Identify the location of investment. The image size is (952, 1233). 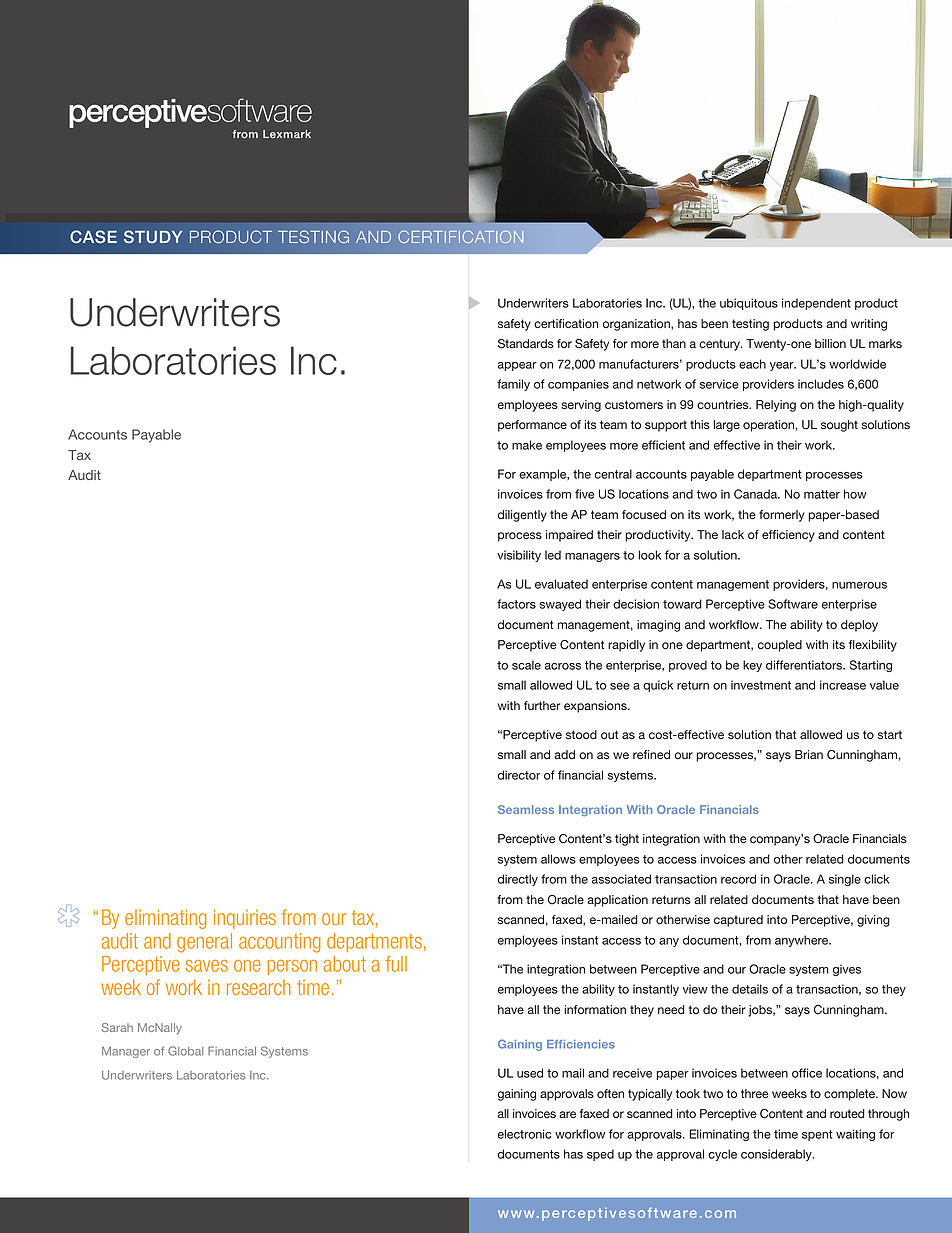
(761, 685).
